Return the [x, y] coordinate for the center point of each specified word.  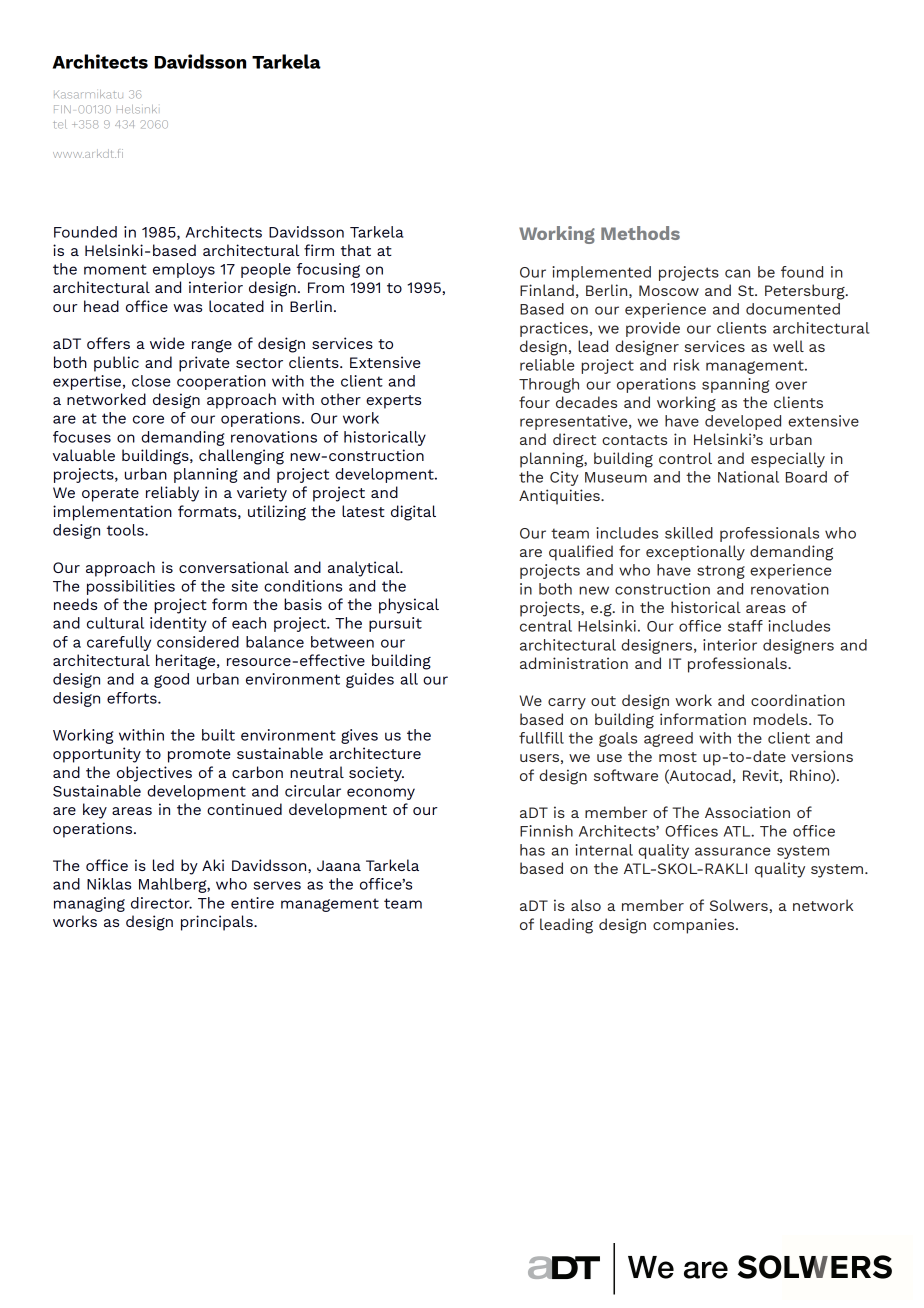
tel [60, 124]
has [532, 850]
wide [167, 343]
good [171, 680]
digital [413, 513]
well [788, 346]
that [356, 250]
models [781, 719]
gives [359, 736]
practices [554, 329]
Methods [640, 233]
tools [126, 530]
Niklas [109, 884]
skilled [689, 533]
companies [693, 926]
